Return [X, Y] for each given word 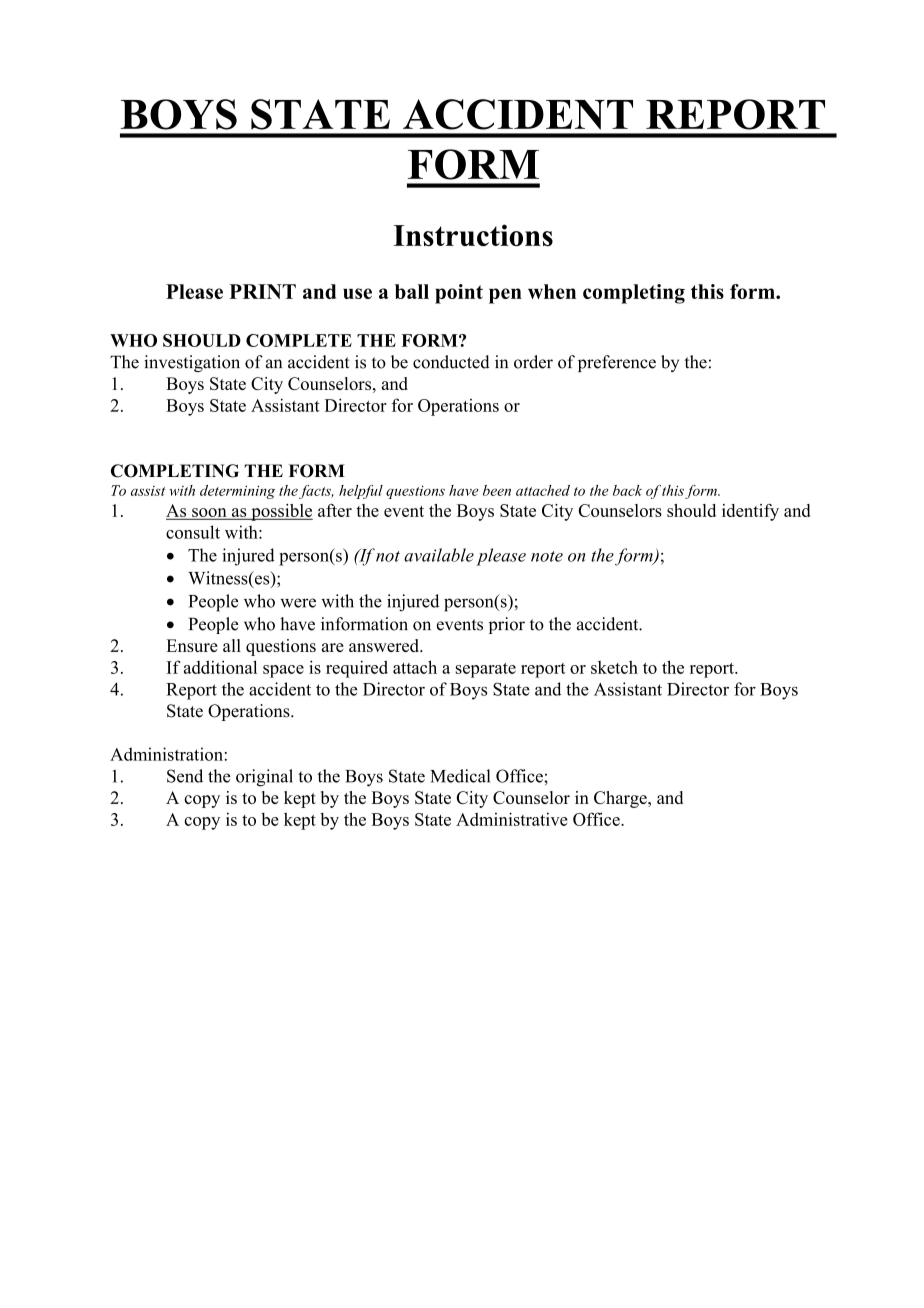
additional [220, 667]
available [439, 555]
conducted [451, 362]
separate [486, 670]
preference [617, 363]
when [552, 291]
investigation [192, 363]
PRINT [262, 291]
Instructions [473, 235]
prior [507, 625]
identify [750, 512]
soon [209, 513]
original [264, 778]
